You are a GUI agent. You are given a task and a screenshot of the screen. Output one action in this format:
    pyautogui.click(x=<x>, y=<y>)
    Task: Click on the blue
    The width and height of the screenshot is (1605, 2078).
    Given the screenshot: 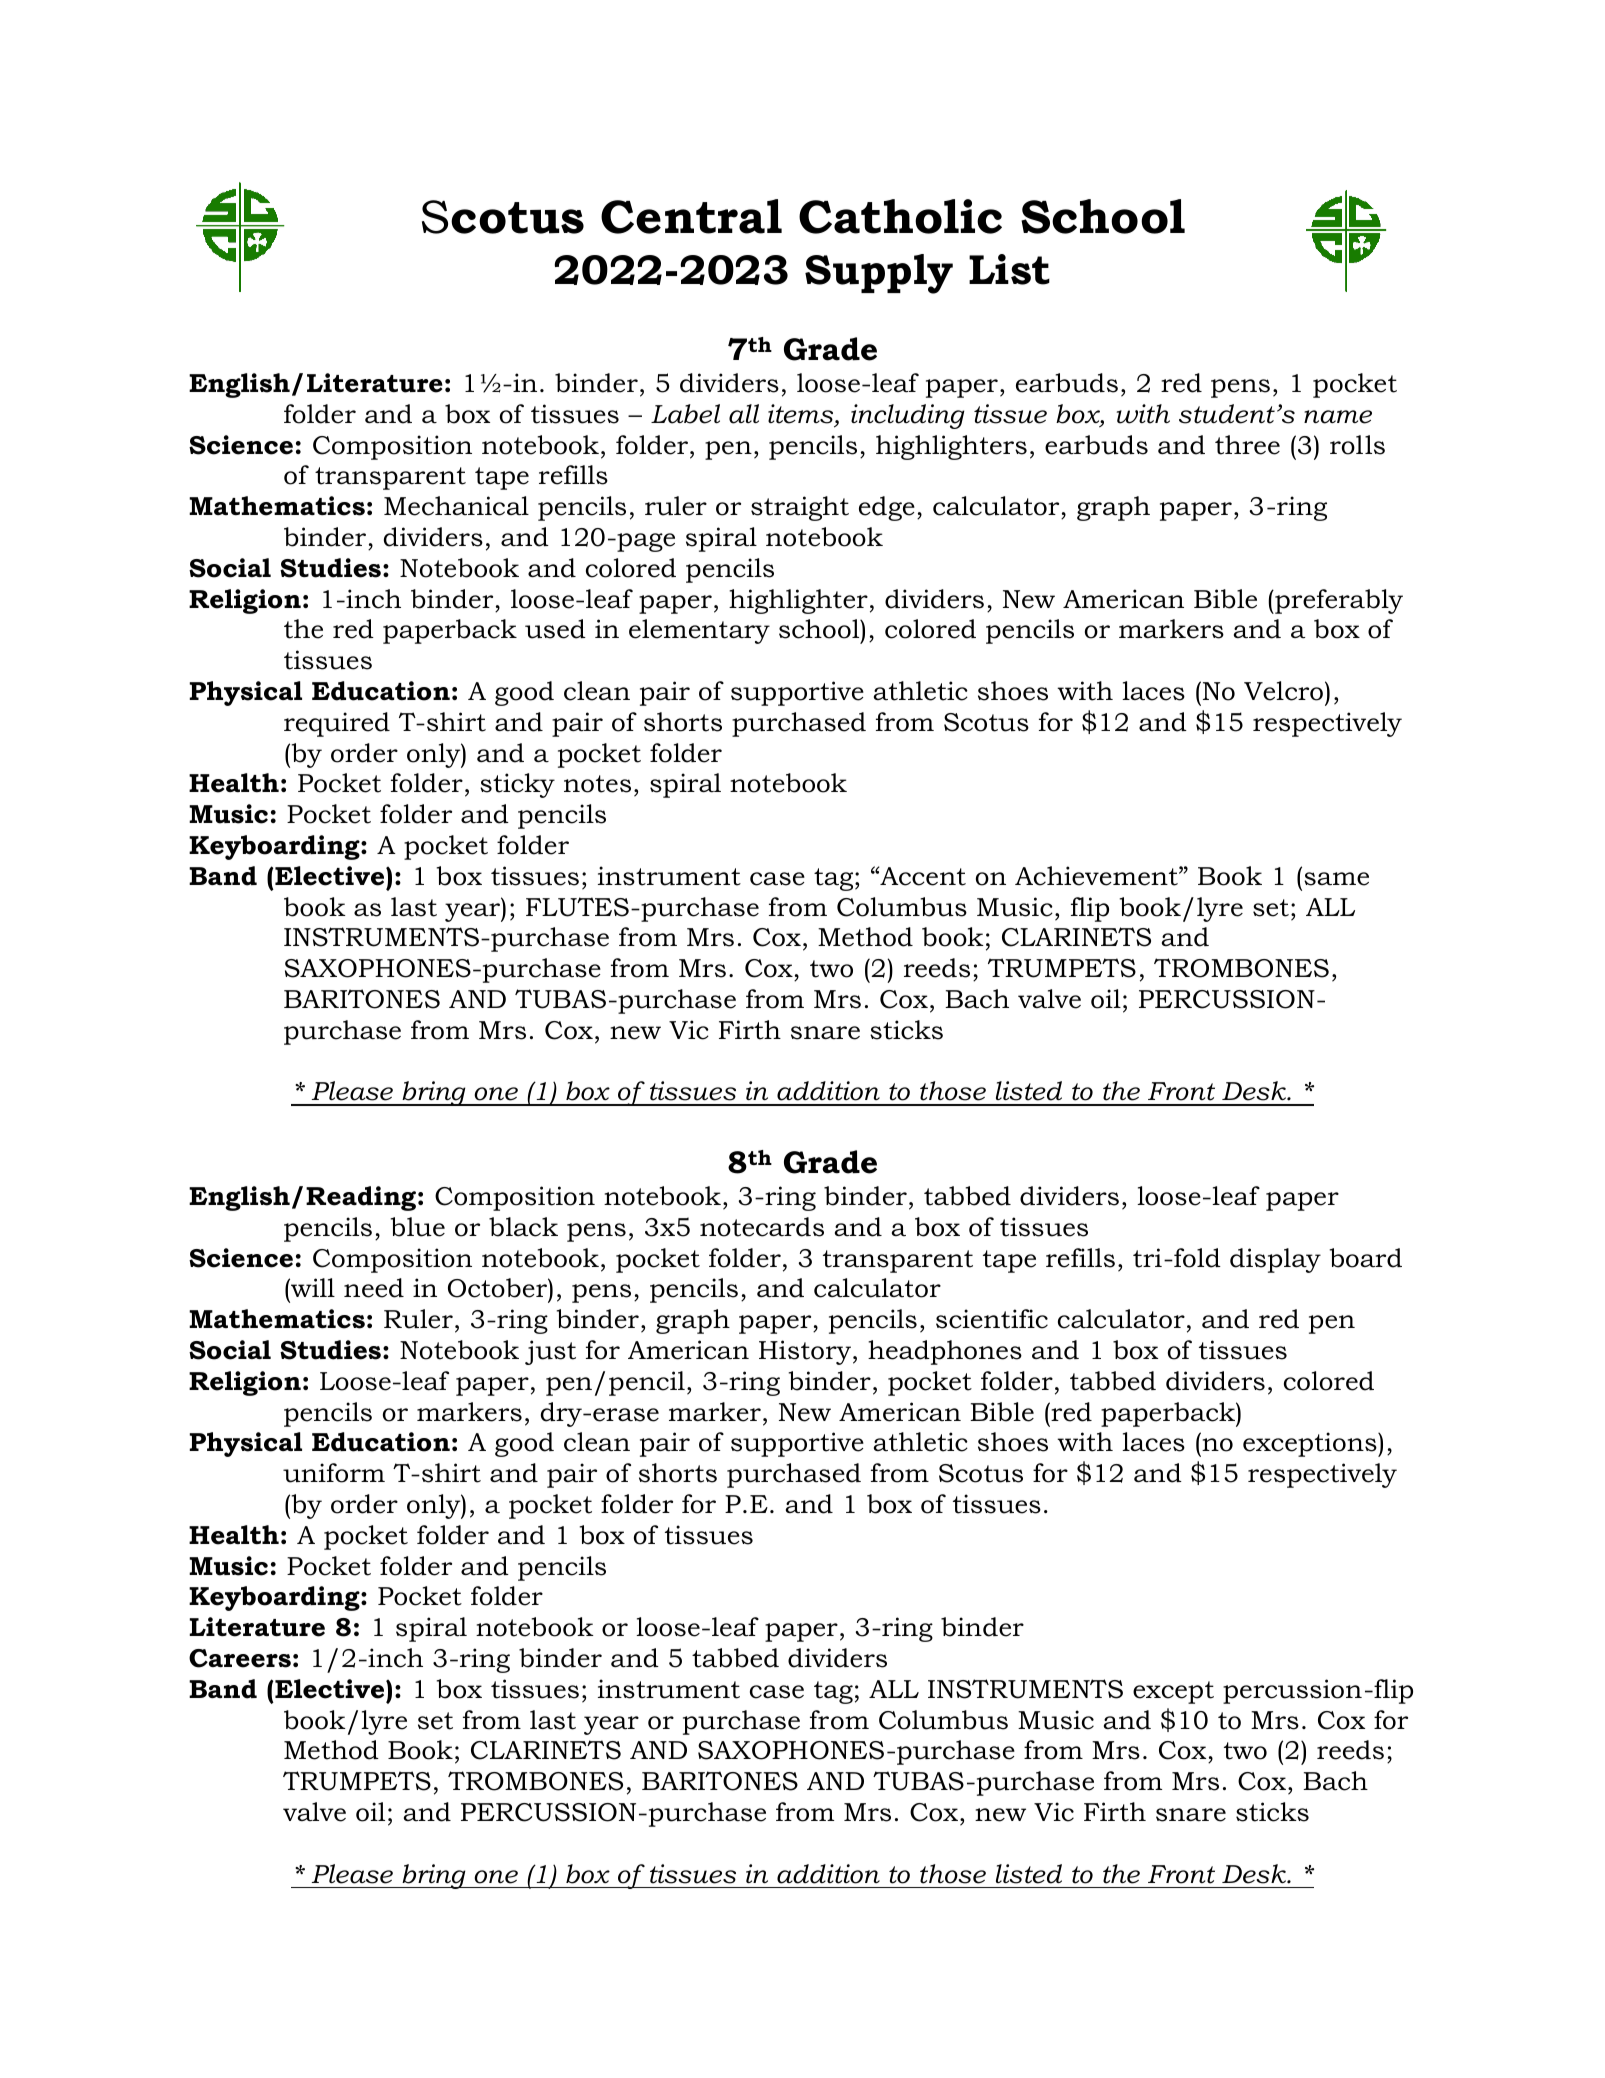 What is the action you would take?
    pyautogui.click(x=417, y=1227)
